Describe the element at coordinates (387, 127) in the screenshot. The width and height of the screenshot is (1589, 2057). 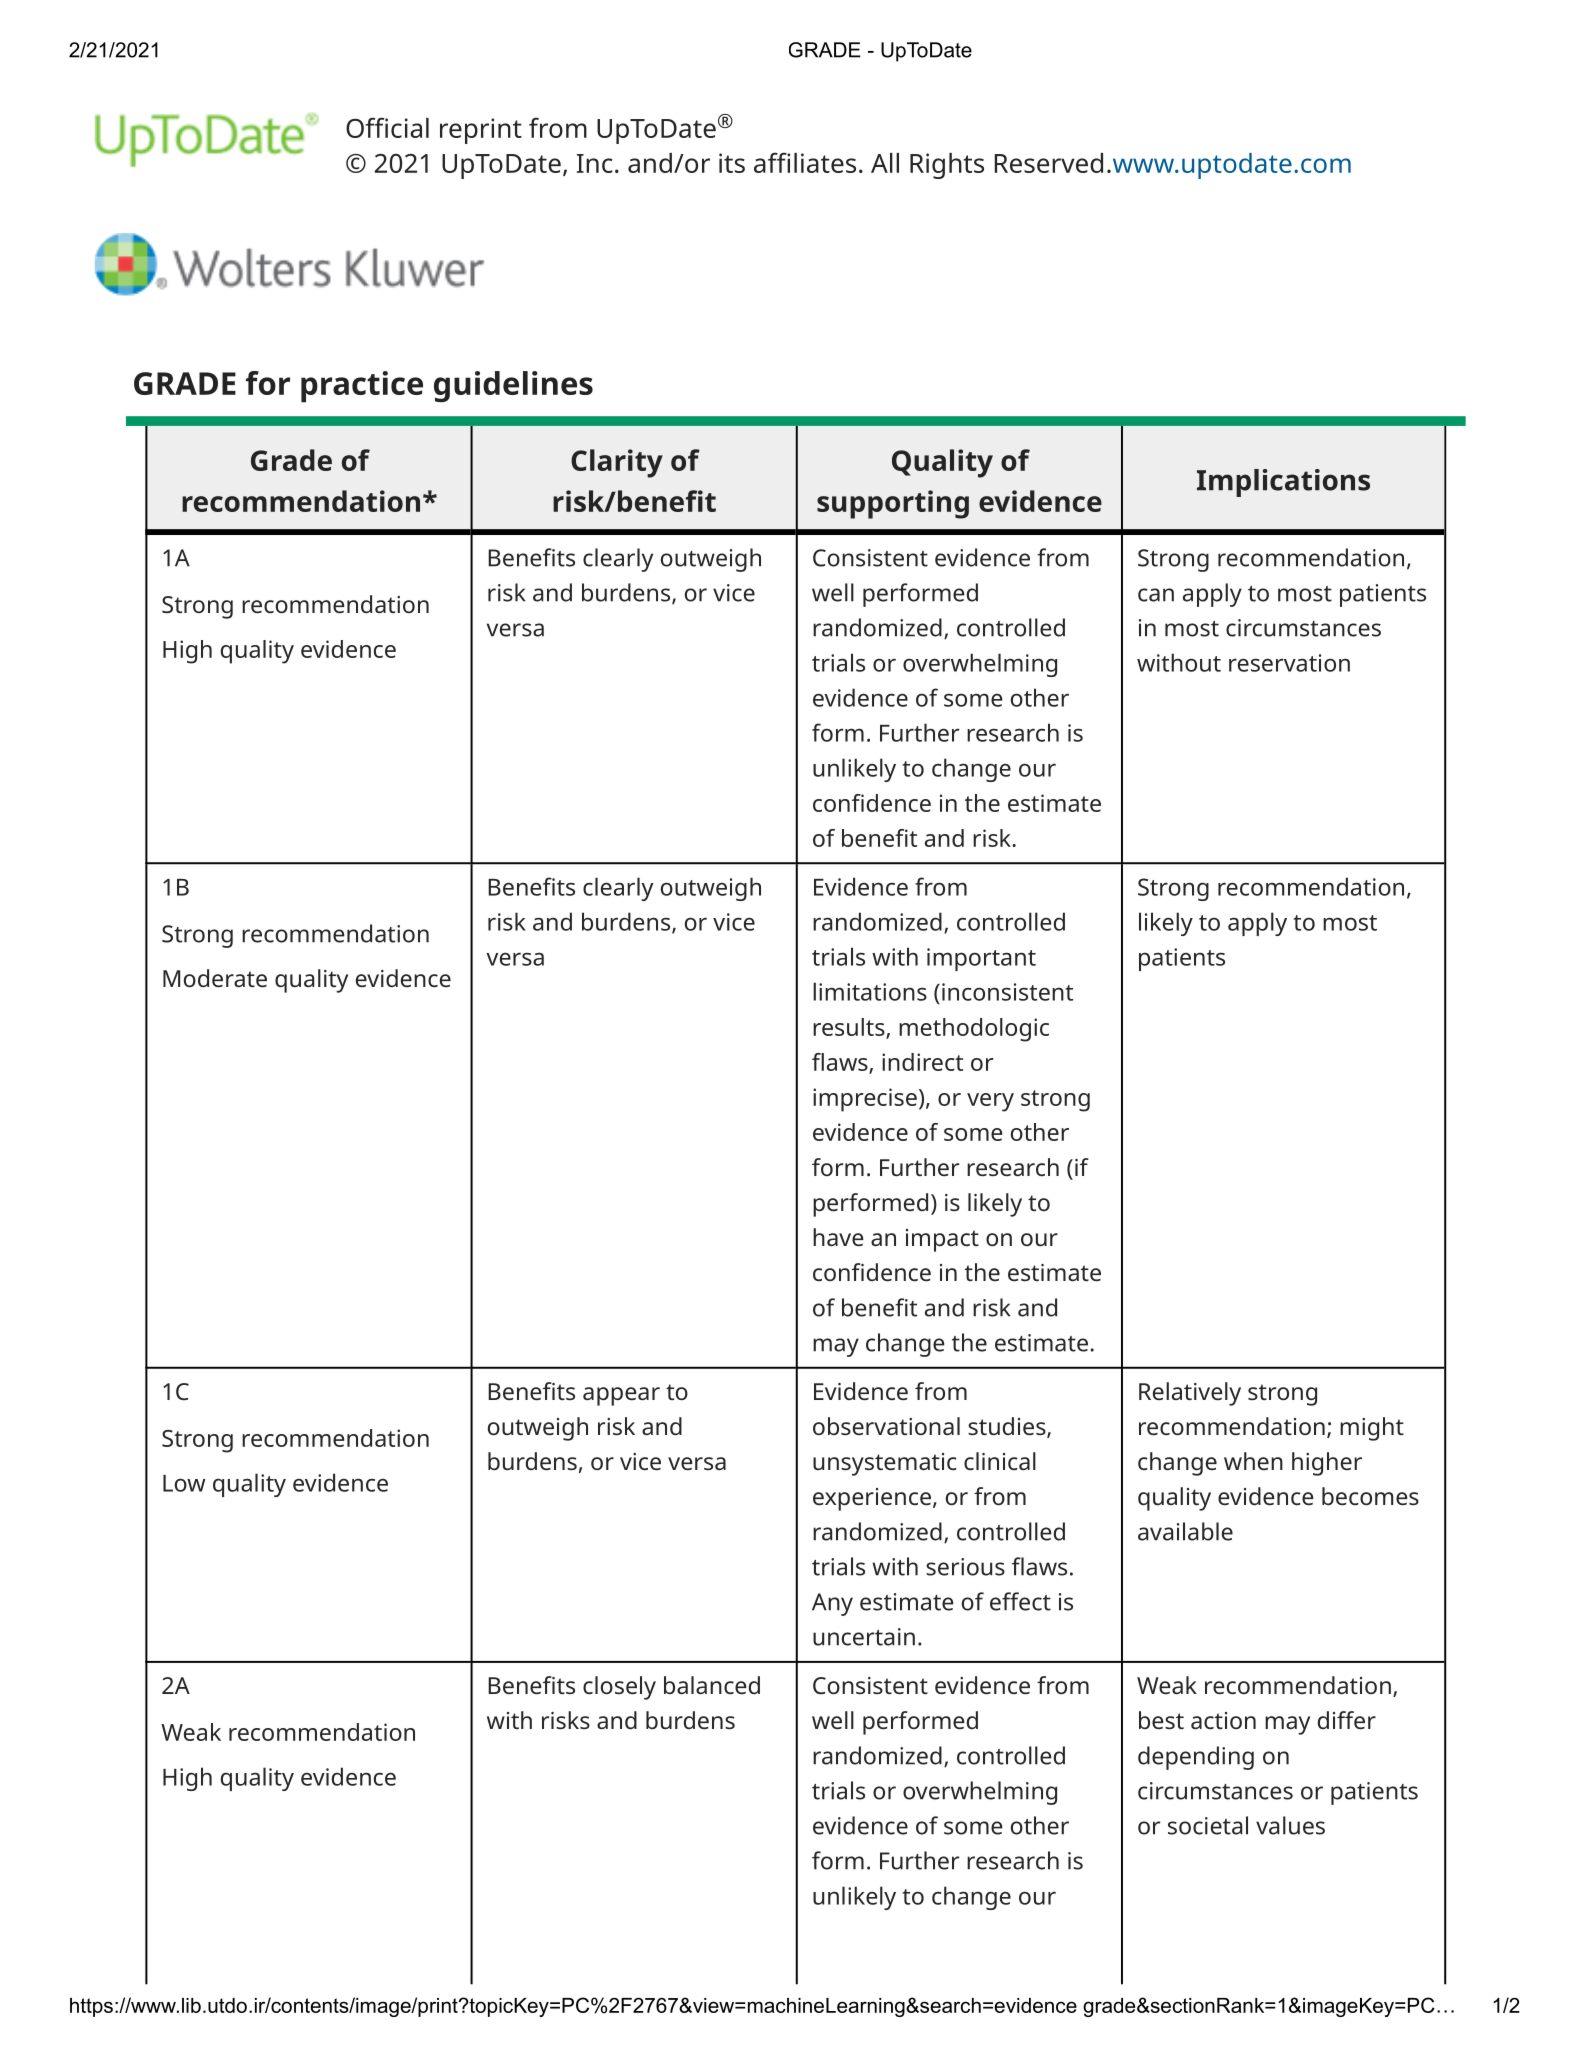
I see `Official` at that location.
